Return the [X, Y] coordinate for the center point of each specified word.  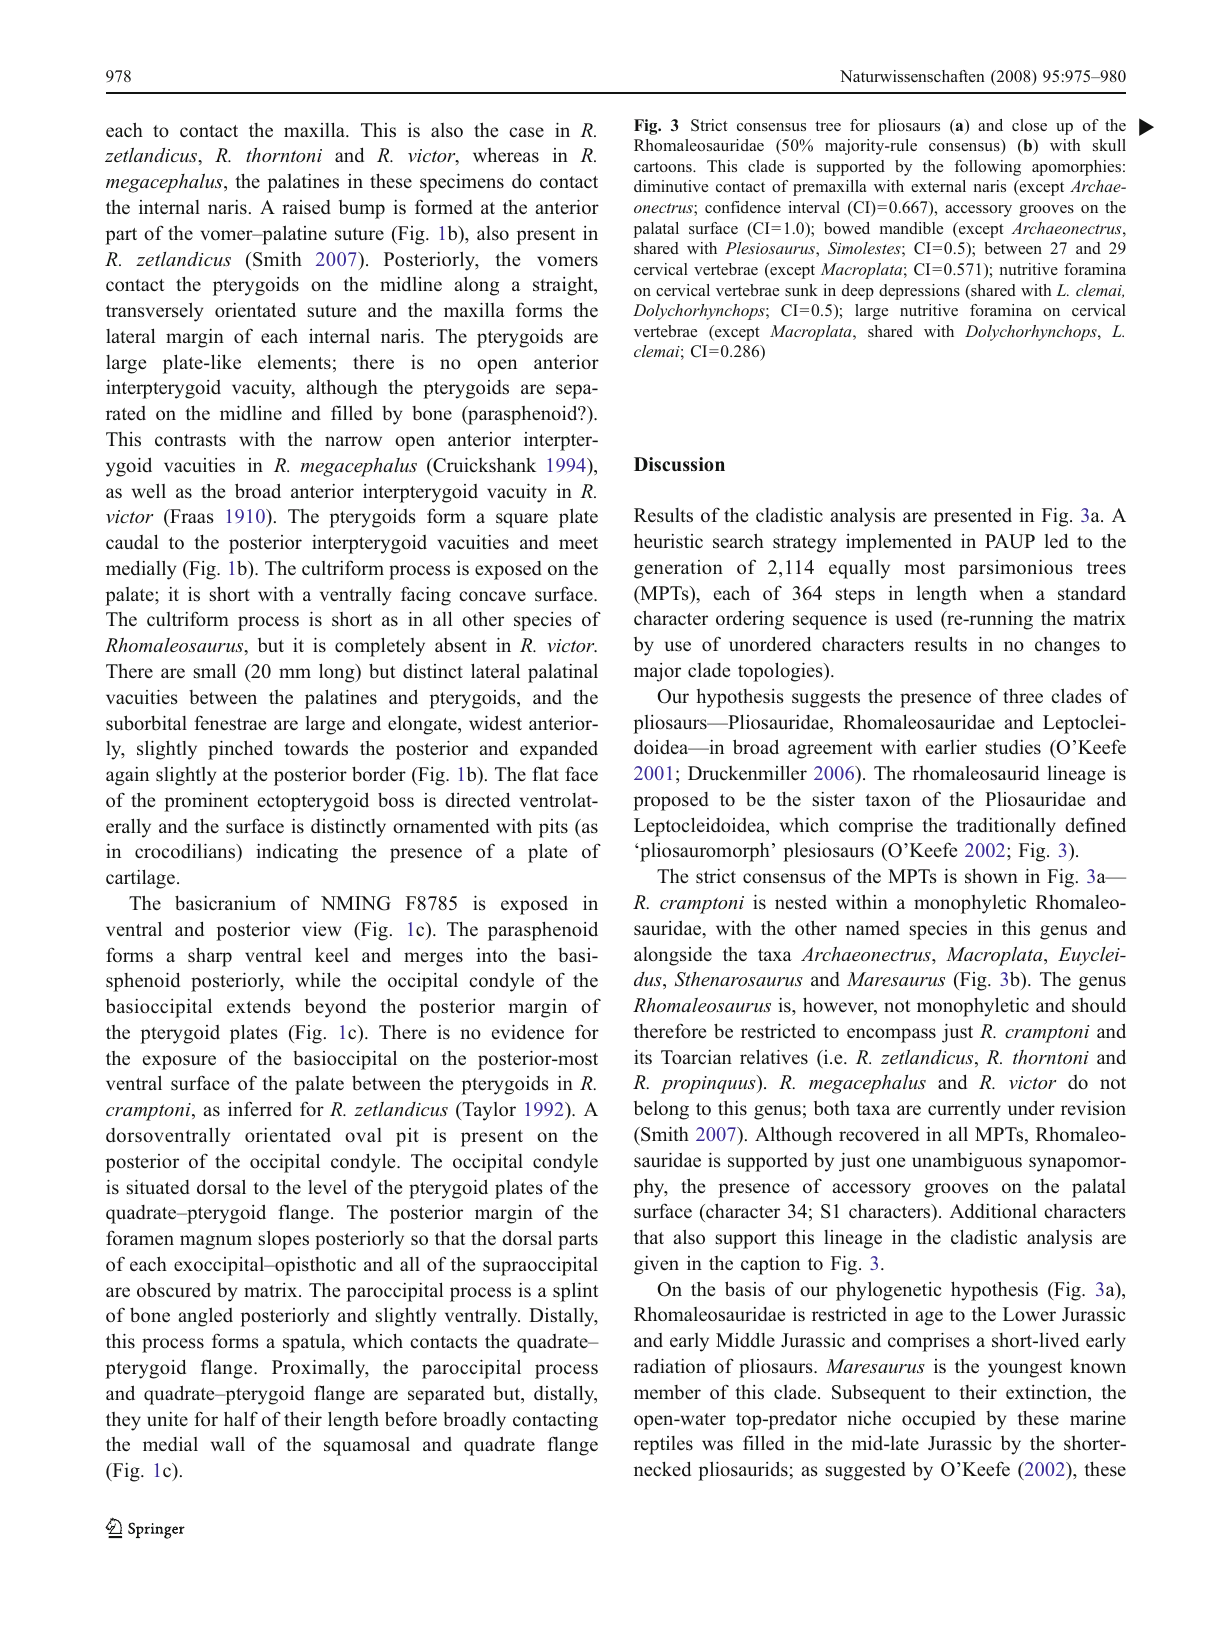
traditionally [1006, 827]
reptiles [663, 1445]
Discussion [679, 464]
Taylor [488, 1111]
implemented [899, 543]
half [241, 1418]
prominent [206, 802]
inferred [260, 1109]
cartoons [664, 167]
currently [964, 1110]
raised [306, 207]
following [988, 168]
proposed [671, 801]
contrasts [190, 440]
